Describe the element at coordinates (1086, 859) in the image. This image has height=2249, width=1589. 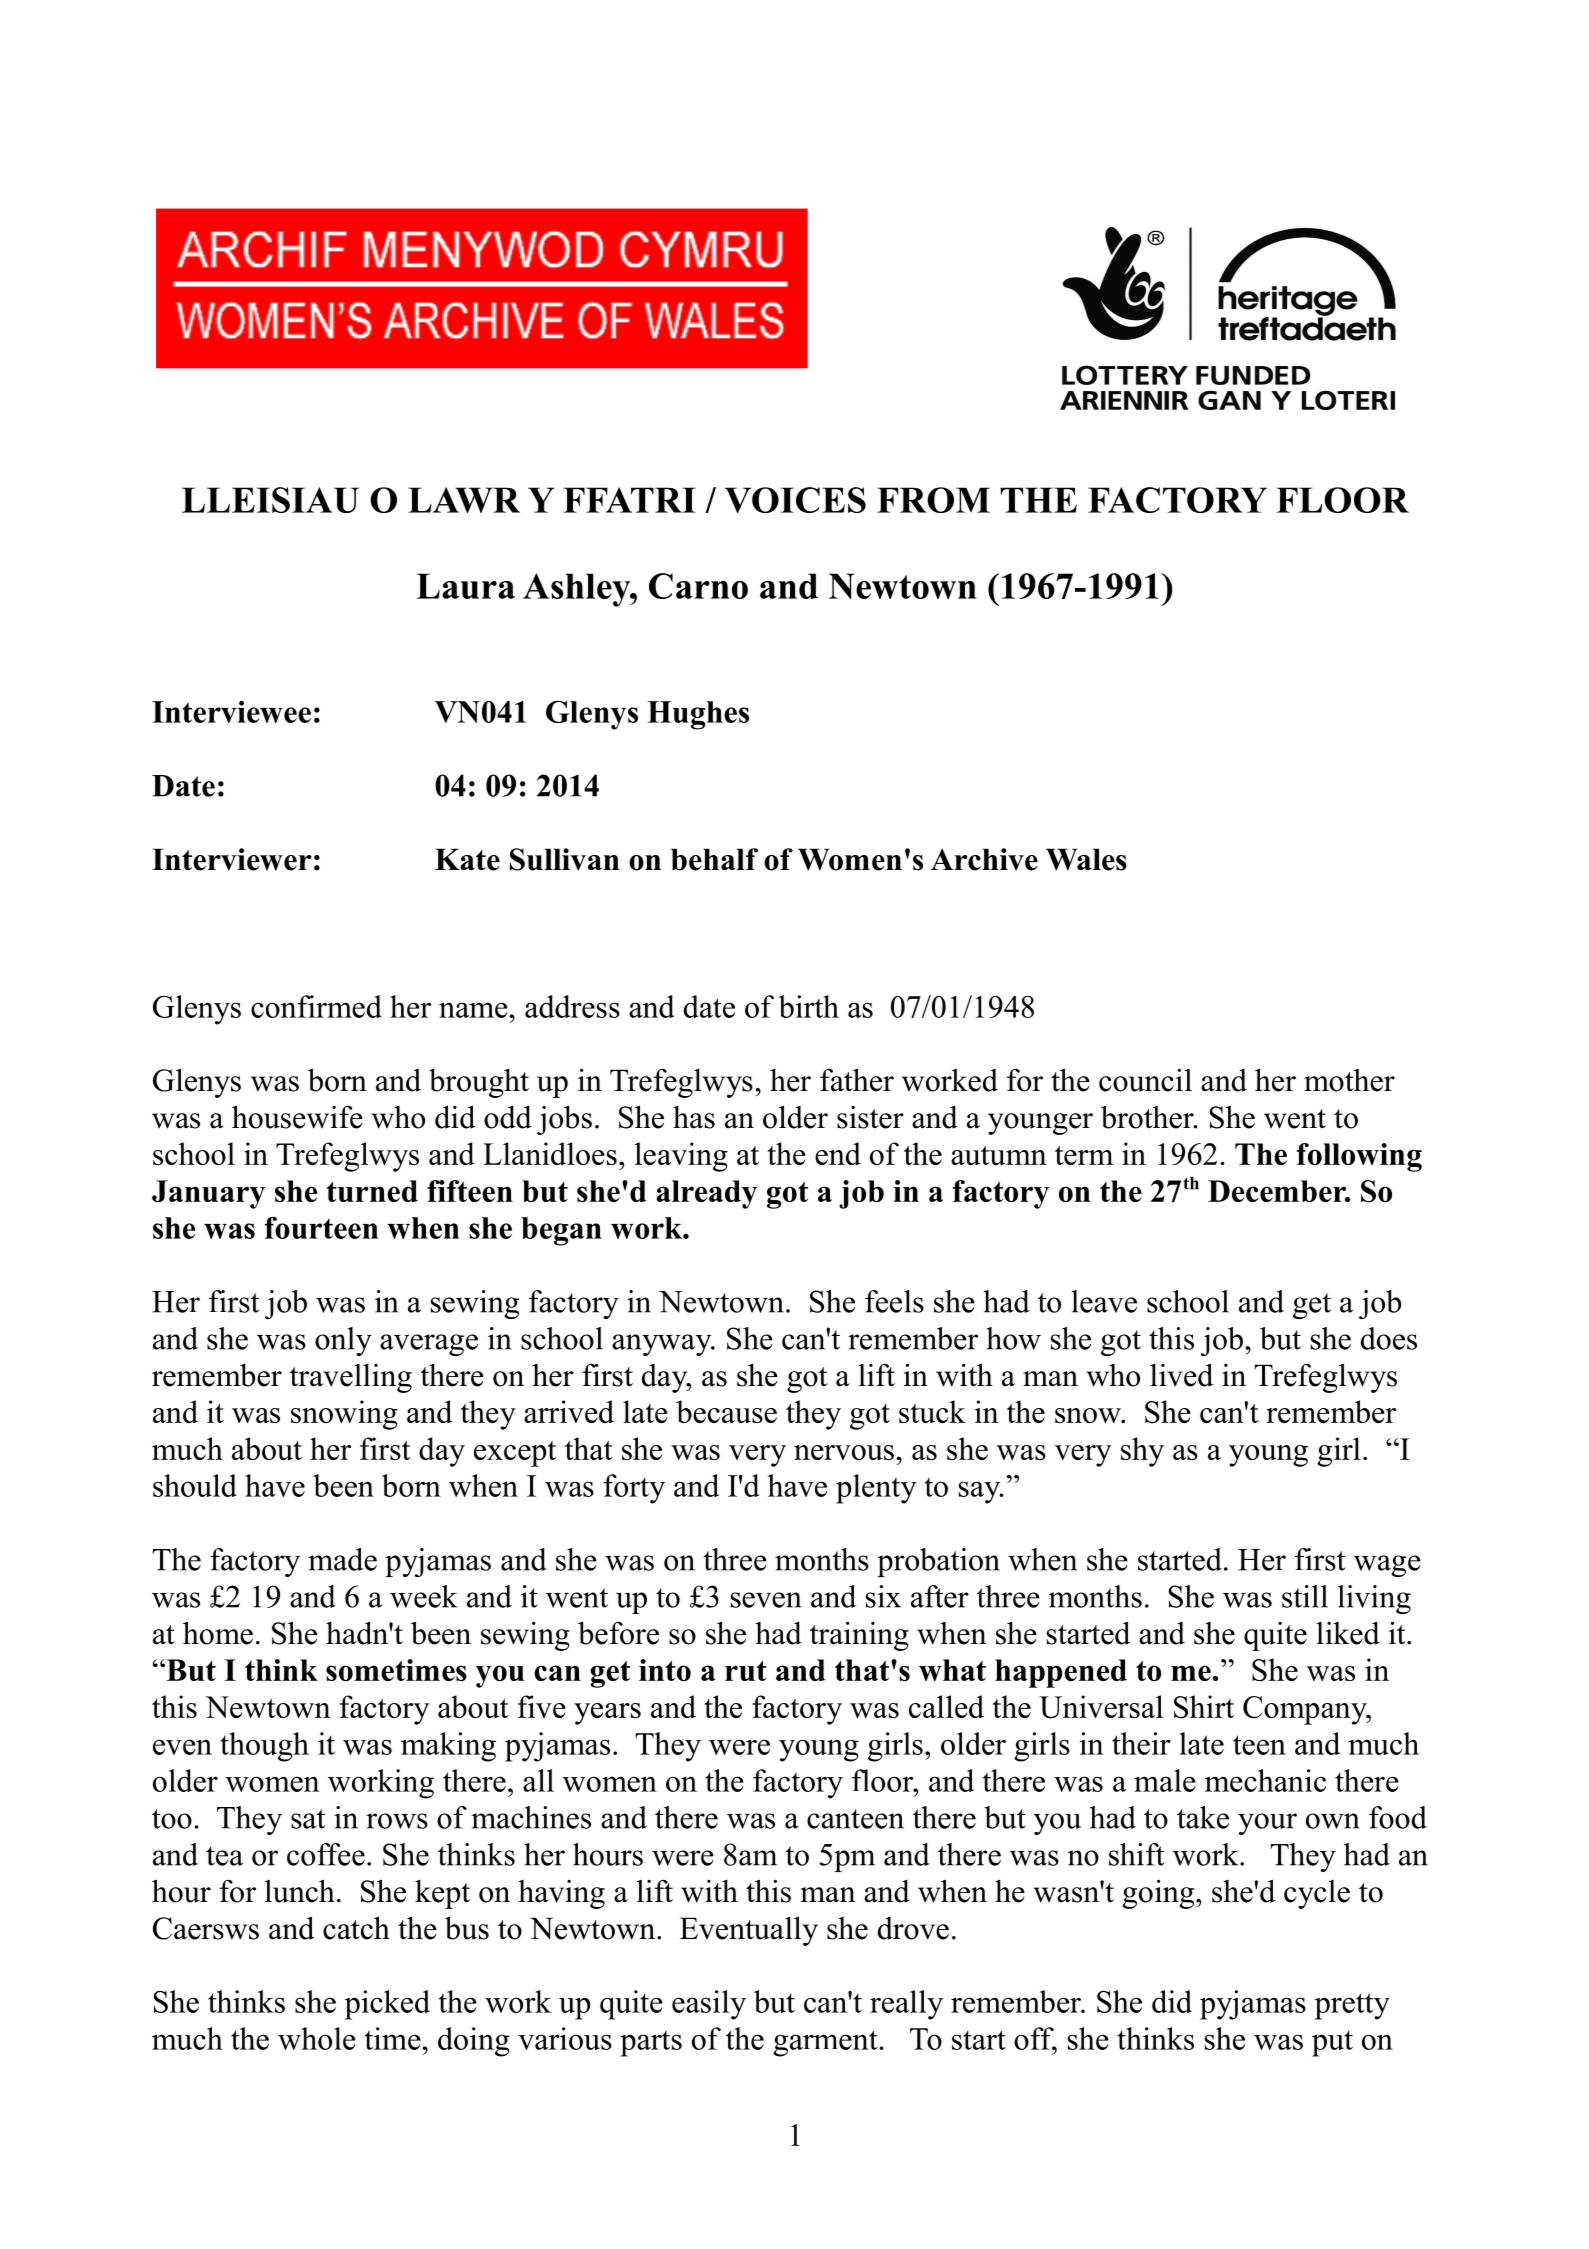
I see `Wales` at that location.
